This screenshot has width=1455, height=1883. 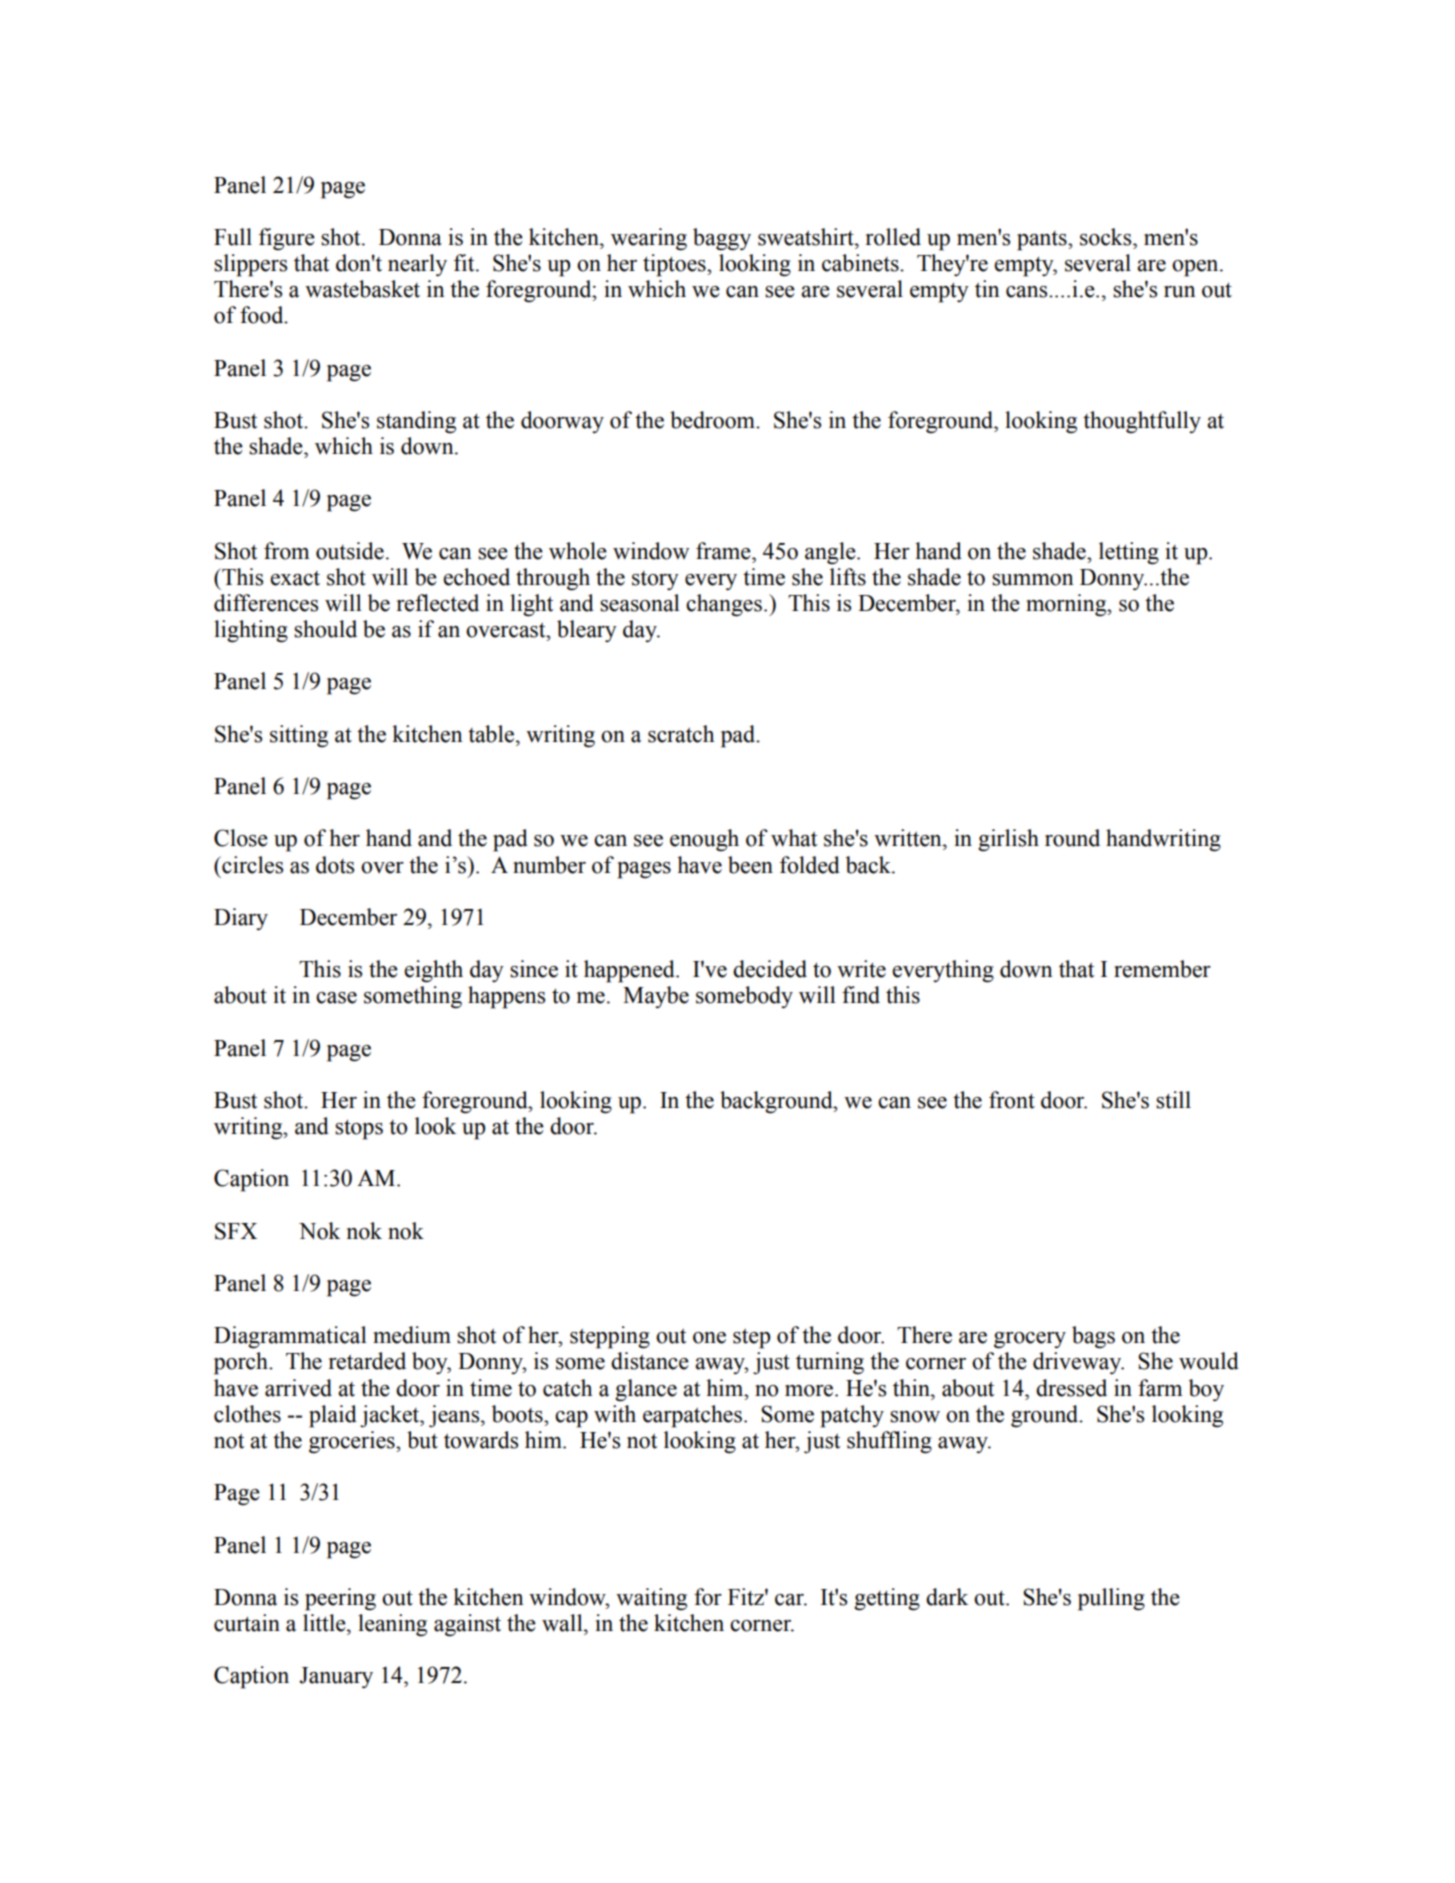 What do you see at coordinates (1107, 237) in the screenshot?
I see `socks` at bounding box center [1107, 237].
